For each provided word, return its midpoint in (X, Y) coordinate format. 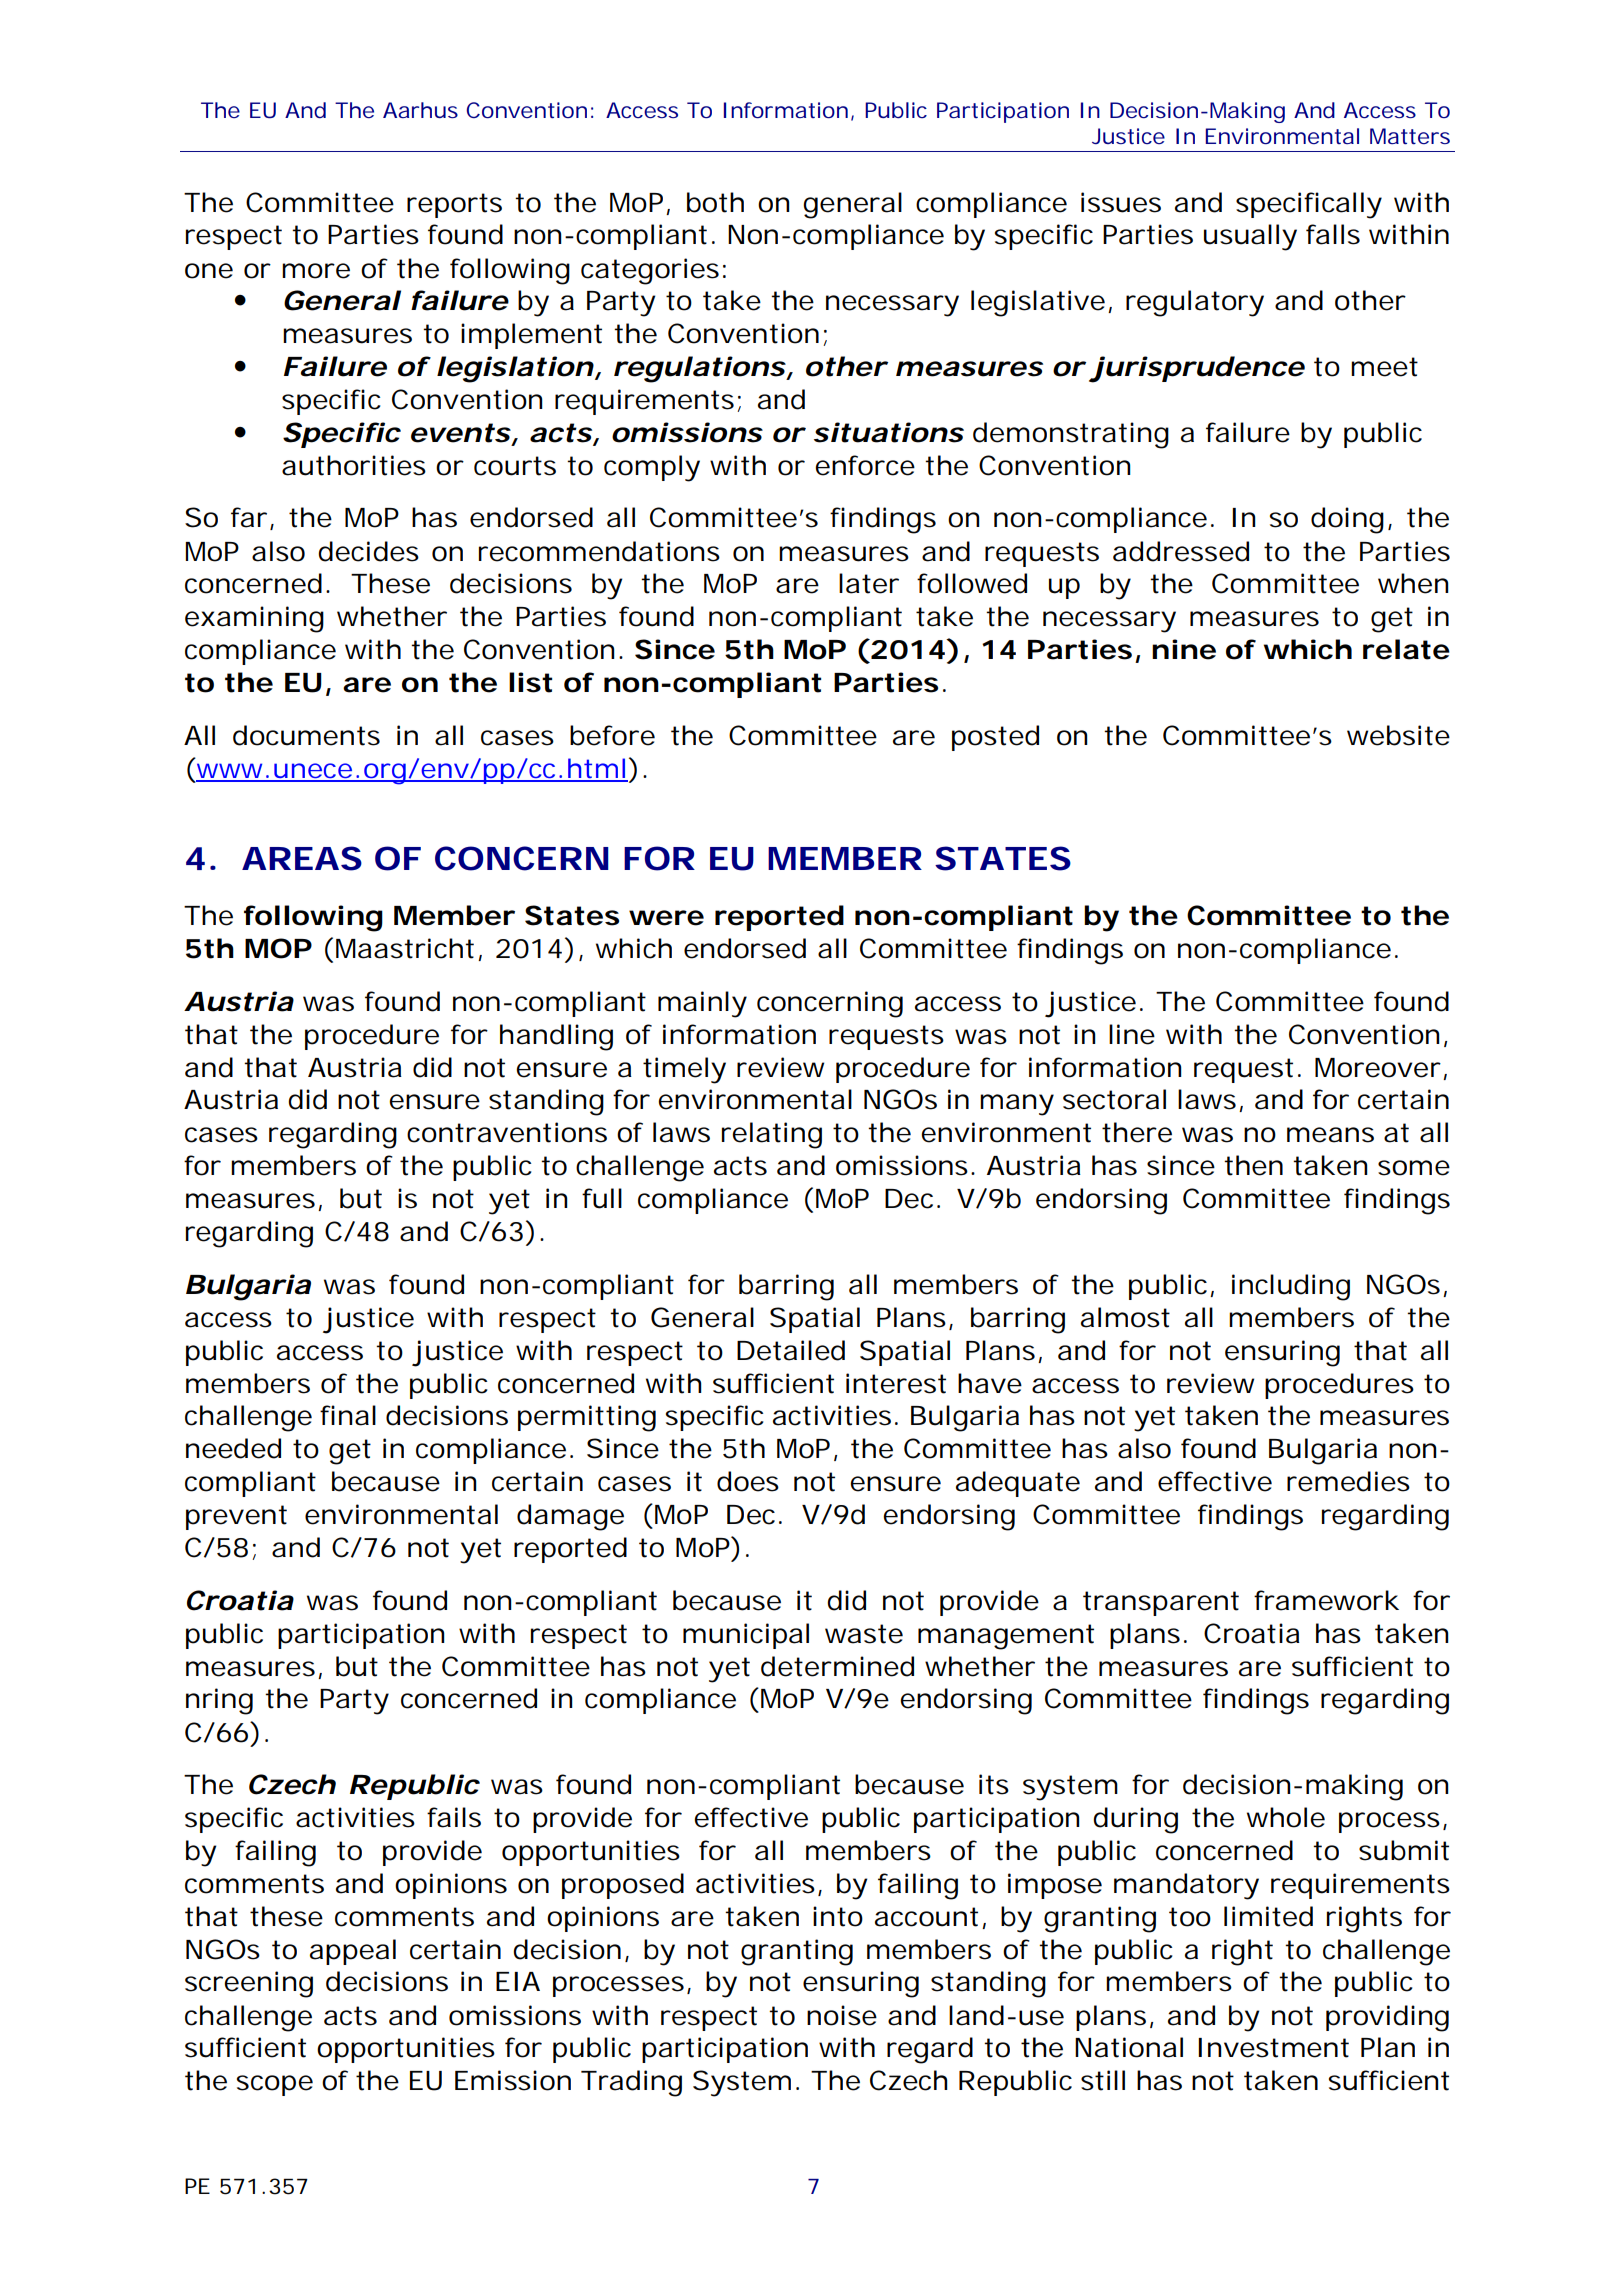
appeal (353, 1952)
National (1129, 2047)
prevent (236, 1517)
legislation (511, 369)
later (868, 583)
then (1251, 1165)
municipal (746, 1636)
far (248, 517)
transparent (1161, 1603)
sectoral (1114, 1099)
